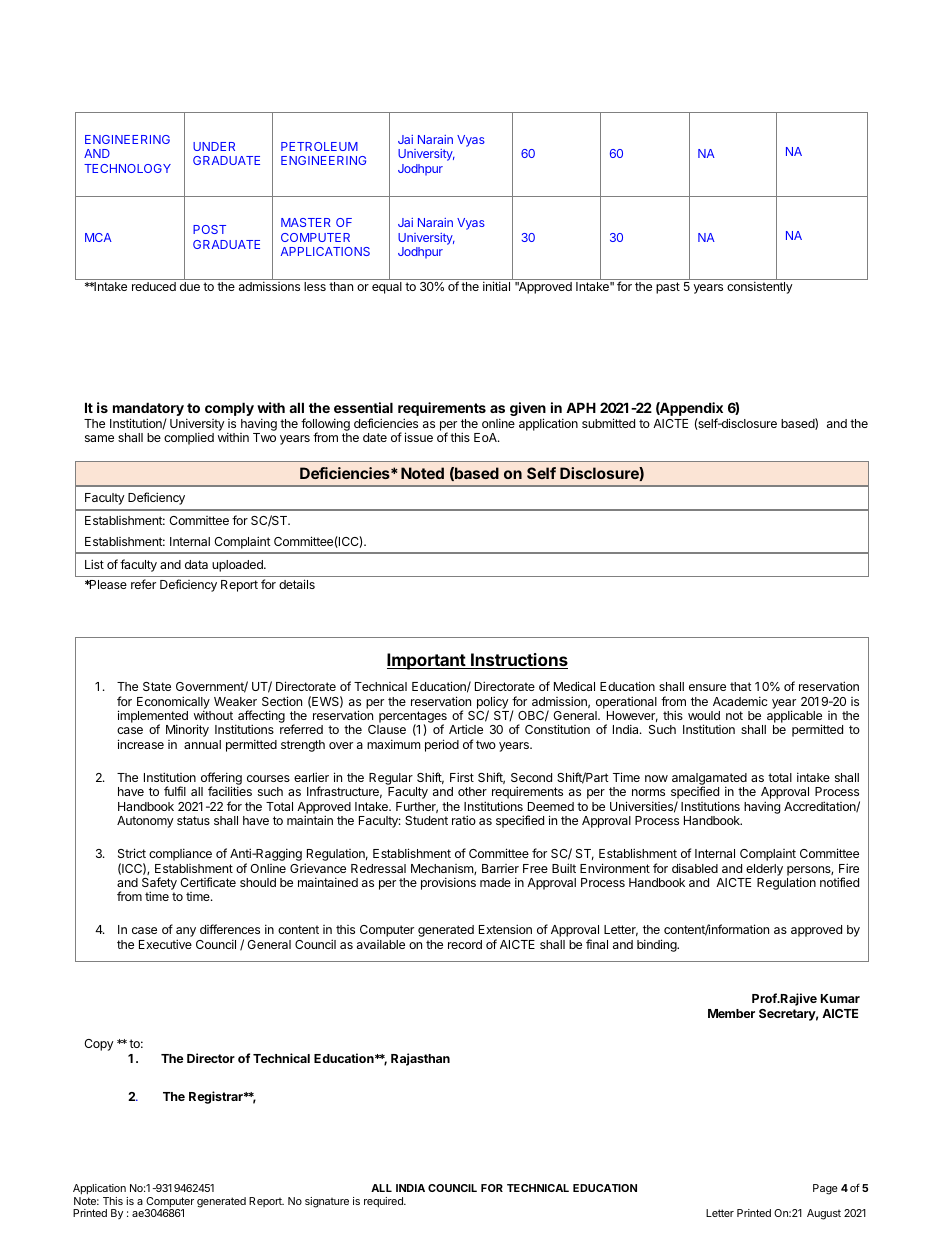 This document has height=1233, width=952. Describe the element at coordinates (668, 288) in the document. I see `past` at that location.
